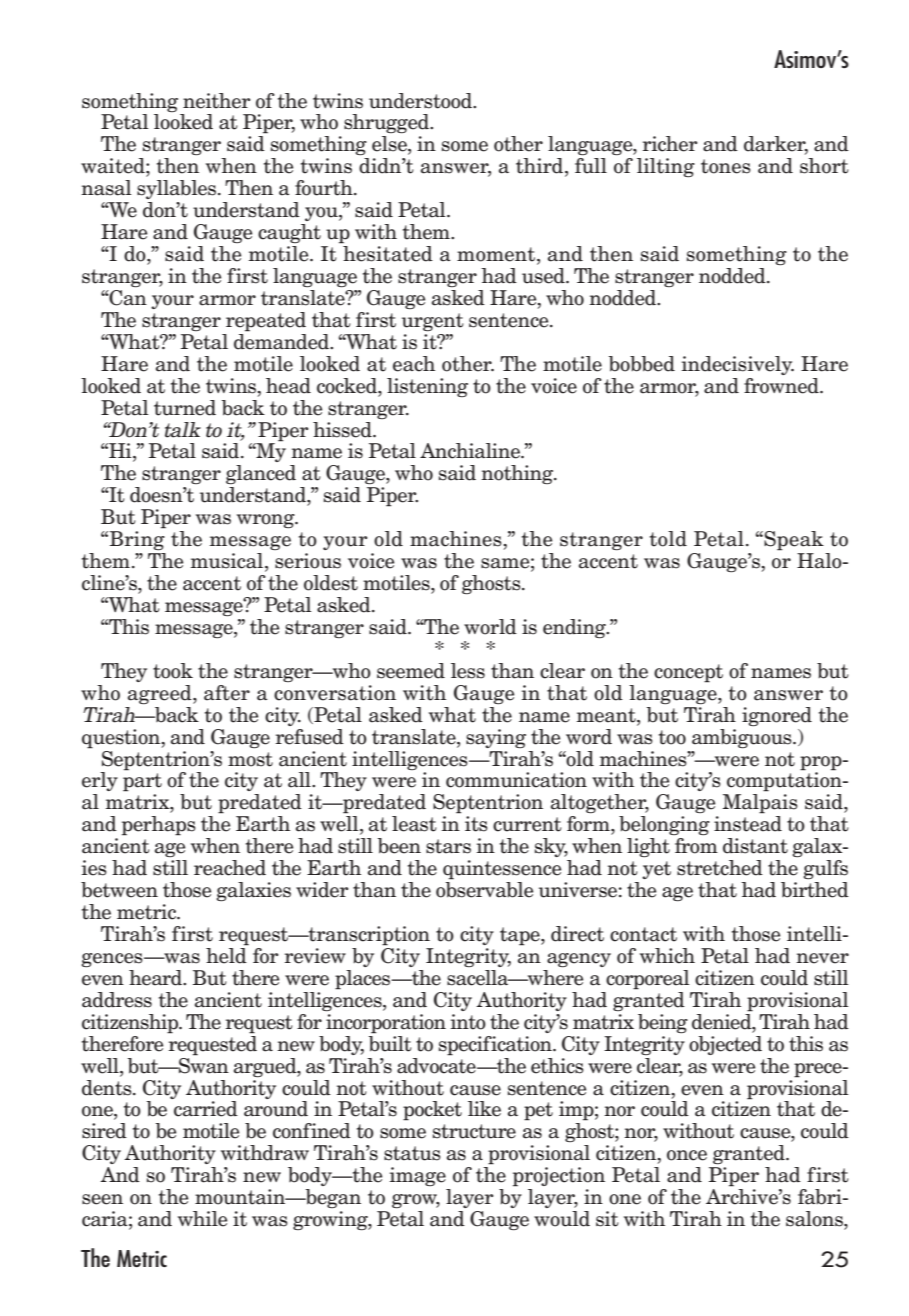 The image size is (909, 1316). I want to click on while, so click(202, 1219).
